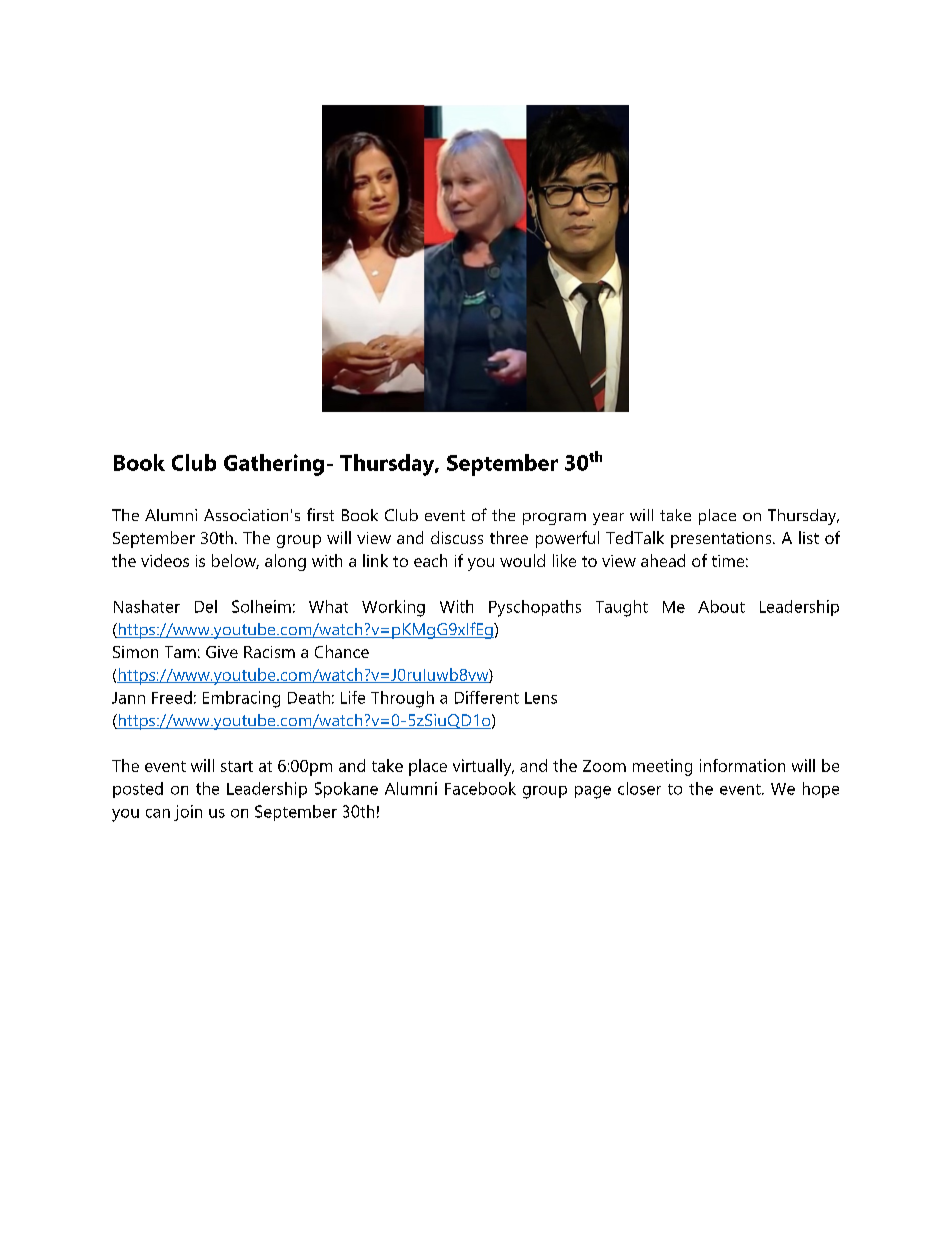 This screenshot has height=1233, width=952. What do you see at coordinates (487, 697) in the screenshot?
I see `Different` at bounding box center [487, 697].
